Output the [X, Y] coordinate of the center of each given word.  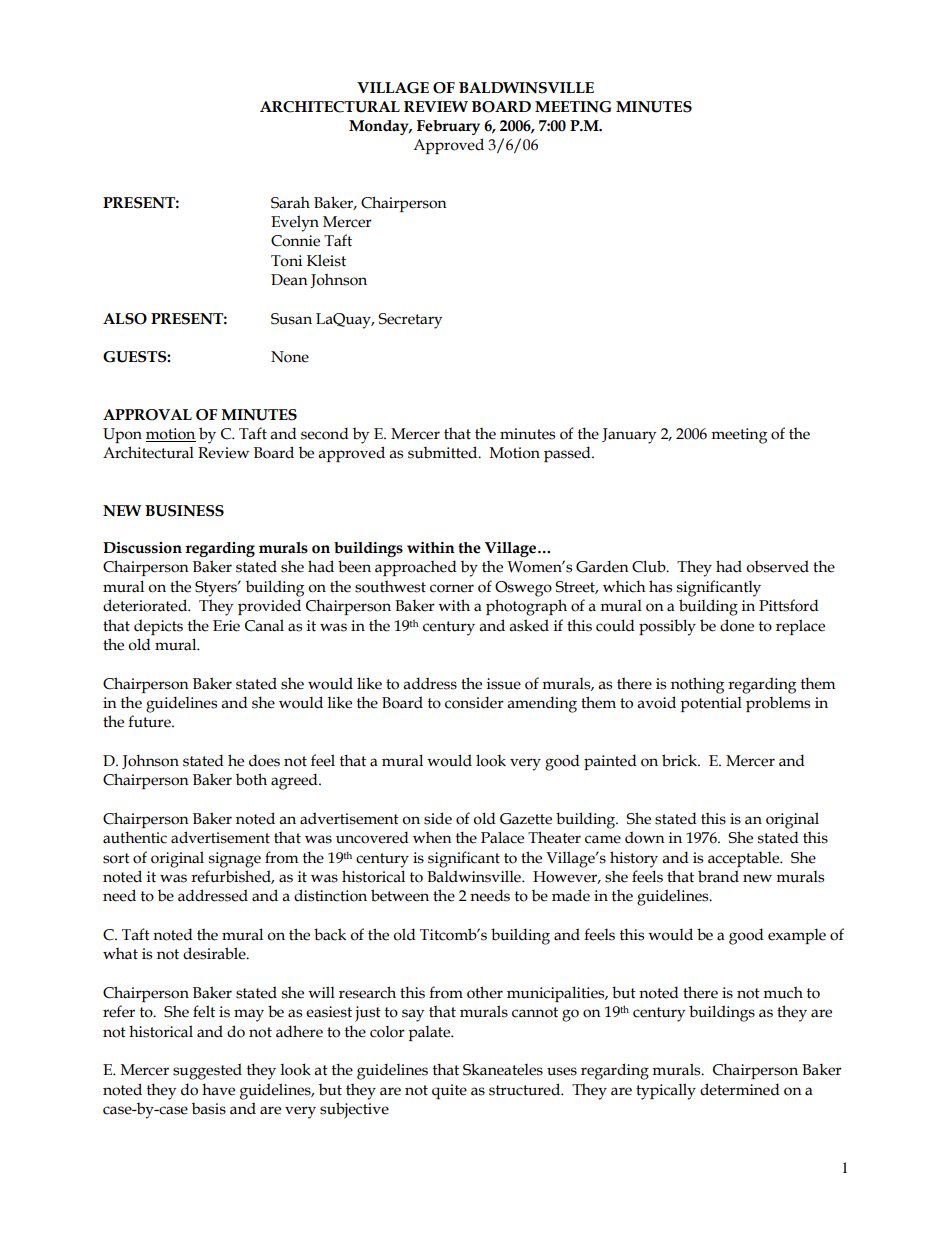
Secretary [410, 321]
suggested [207, 1071]
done [737, 625]
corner [452, 588]
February [448, 127]
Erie [226, 626]
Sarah [290, 202]
